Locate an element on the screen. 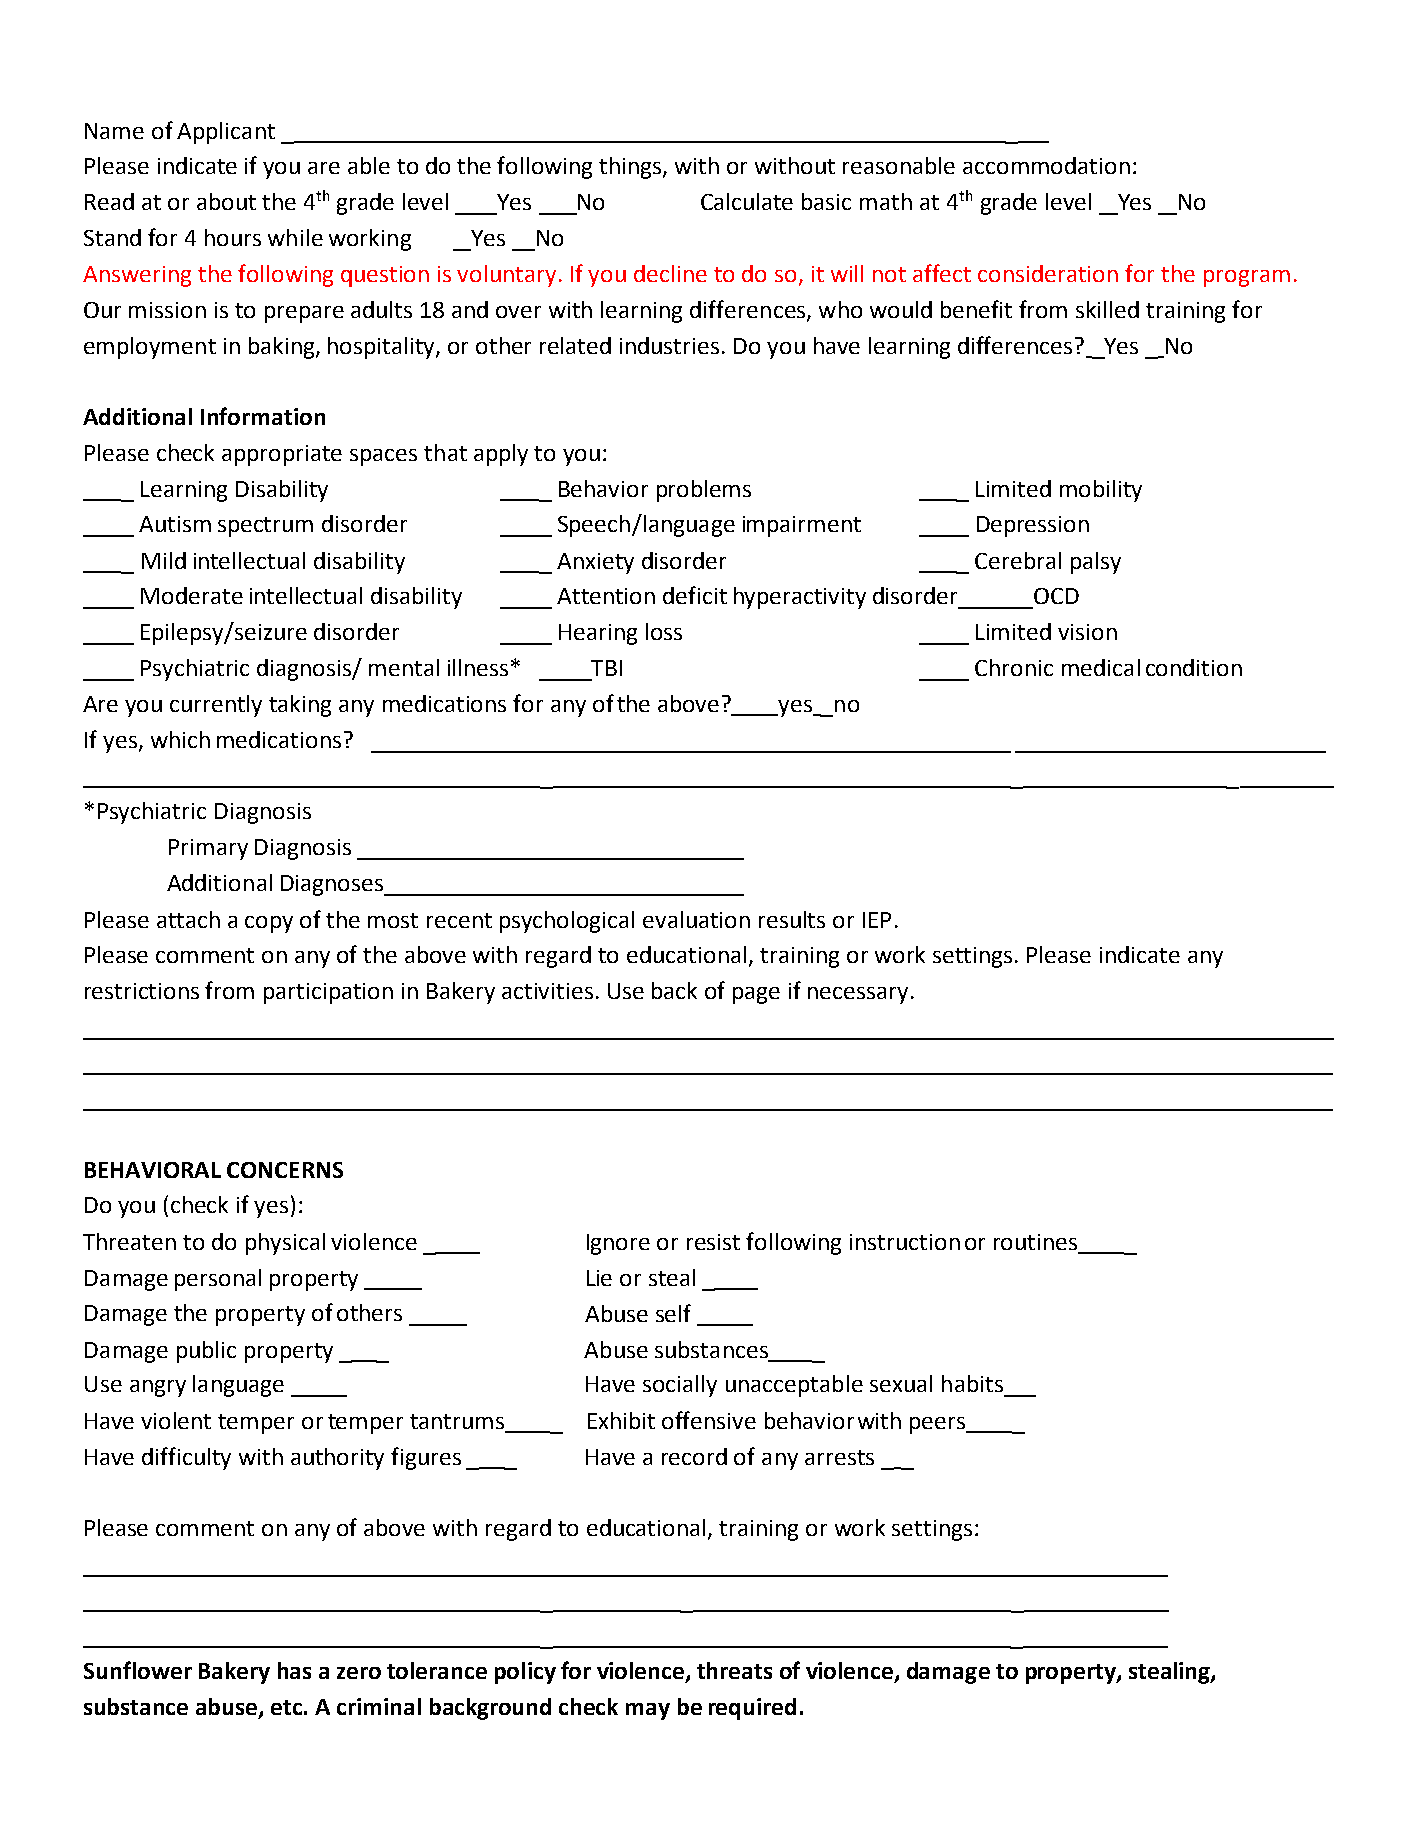 Image resolution: width=1419 pixels, height=1837 pixels. things is located at coordinates (631, 168).
